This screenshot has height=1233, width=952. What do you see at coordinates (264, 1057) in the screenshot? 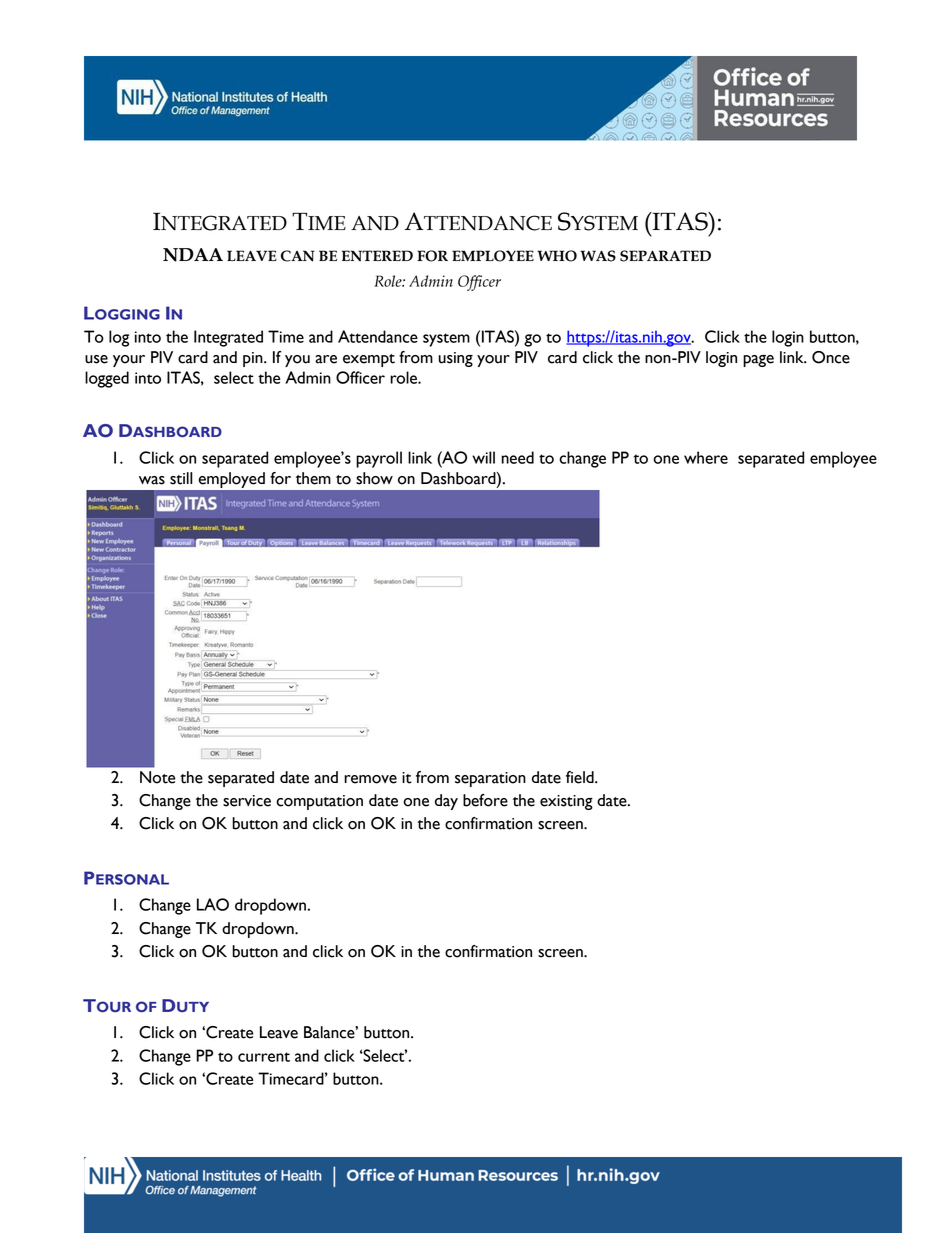
I see `current` at bounding box center [264, 1057].
